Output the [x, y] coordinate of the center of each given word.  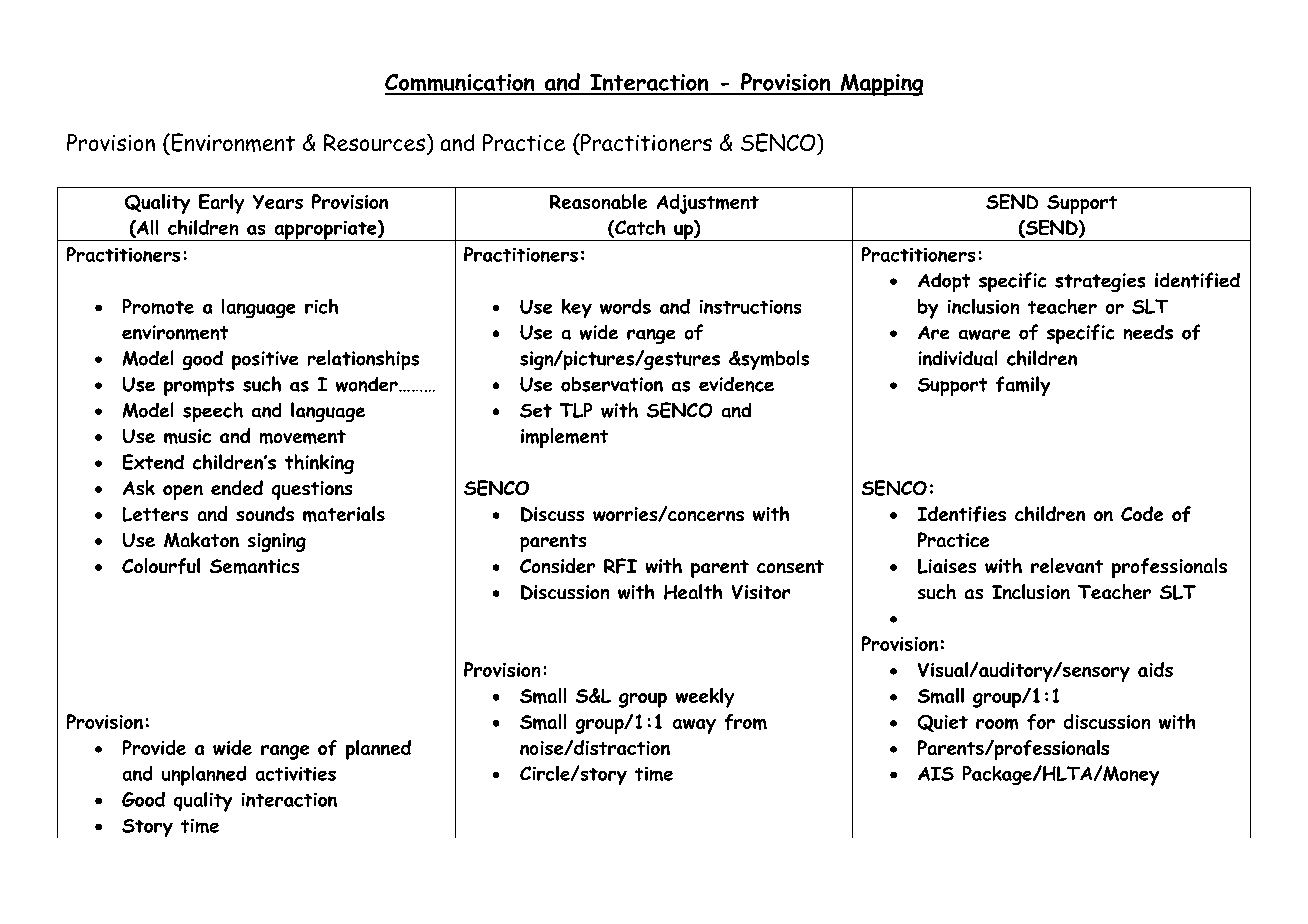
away [694, 726]
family [1023, 386]
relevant [1067, 565]
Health [693, 592]
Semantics [254, 566]
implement [564, 438]
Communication [461, 84]
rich [321, 306]
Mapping [880, 85]
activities [296, 774]
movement [303, 437]
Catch [639, 228]
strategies [1100, 282]
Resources [374, 142]
